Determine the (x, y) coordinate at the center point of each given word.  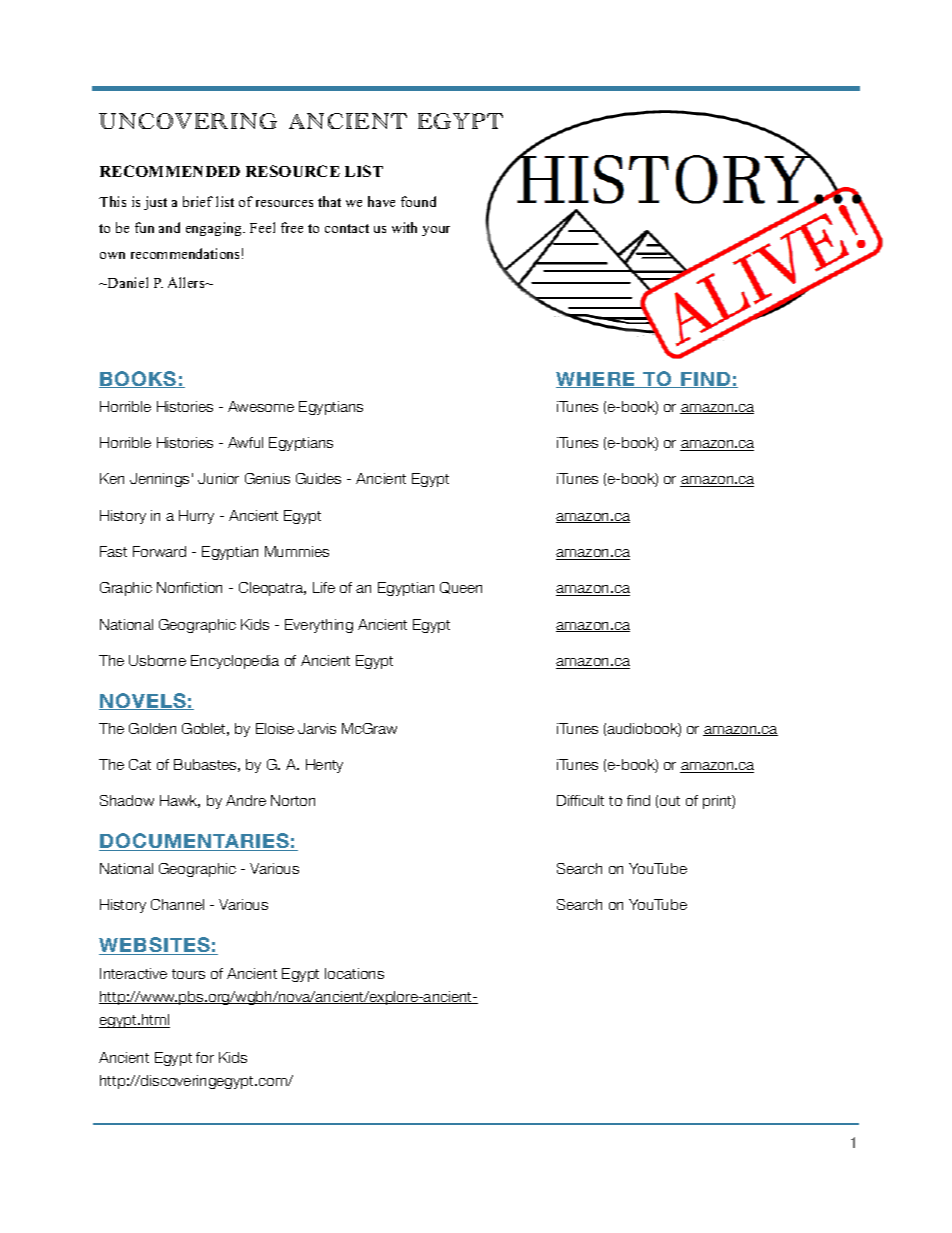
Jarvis (317, 728)
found (418, 201)
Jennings (159, 480)
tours (188, 974)
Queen (461, 588)
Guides (318, 478)
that (329, 201)
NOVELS (143, 701)
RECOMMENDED (170, 171)
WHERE (597, 380)
